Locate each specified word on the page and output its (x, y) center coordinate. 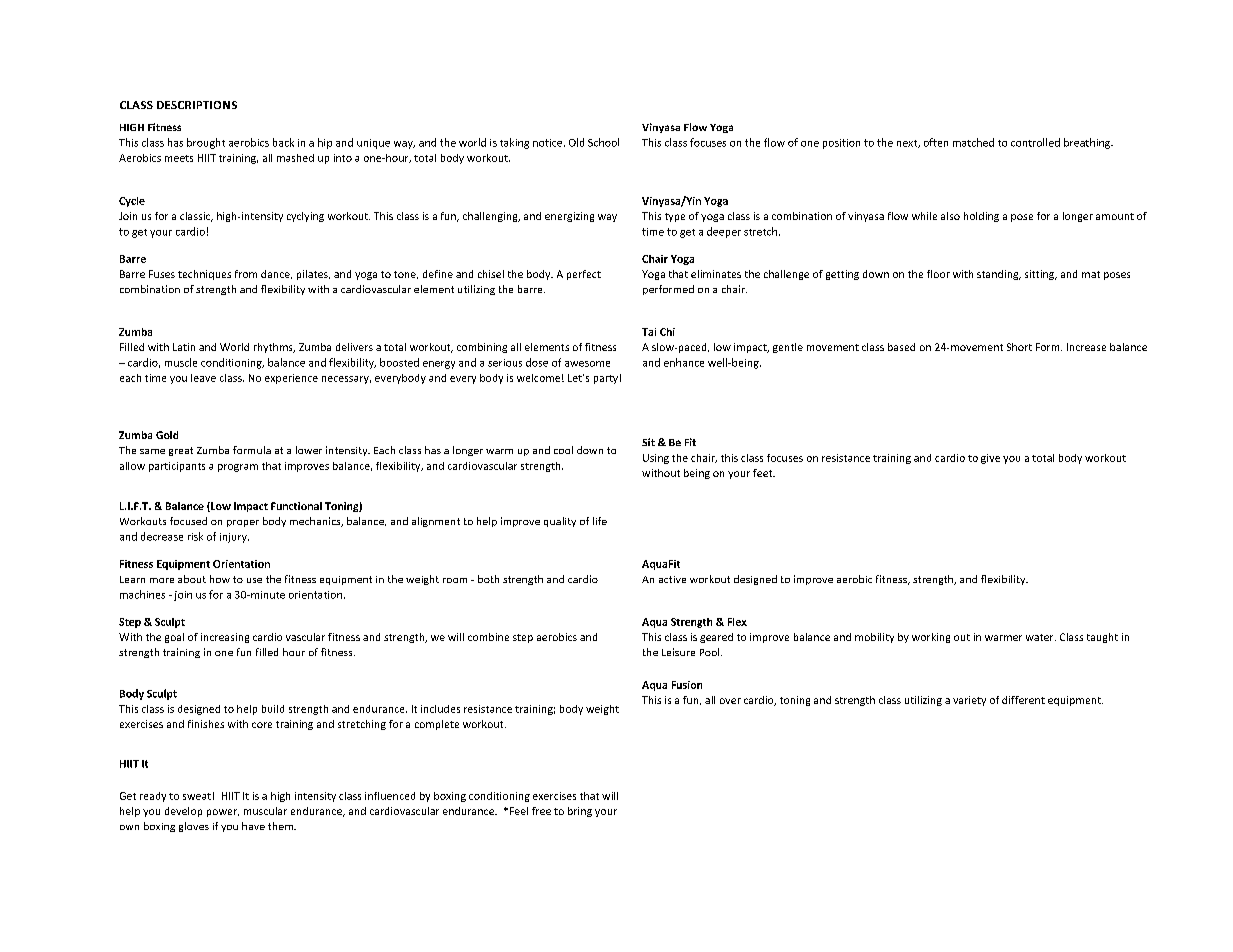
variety (969, 701)
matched (973, 142)
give (990, 459)
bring (580, 812)
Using (656, 459)
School (603, 142)
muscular (265, 811)
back (283, 142)
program (238, 468)
